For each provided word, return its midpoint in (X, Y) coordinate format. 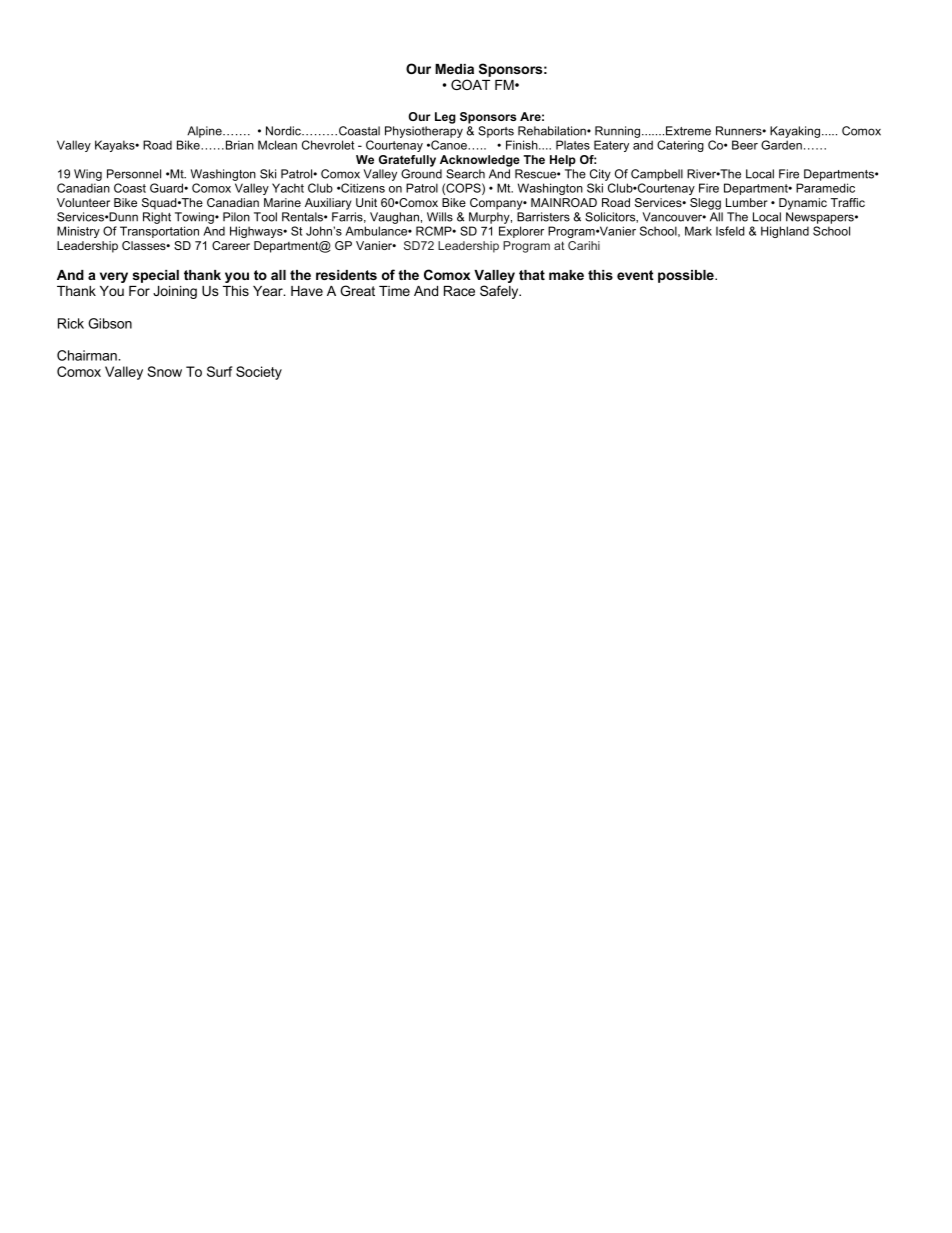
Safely (500, 292)
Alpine (205, 132)
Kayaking (796, 132)
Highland (785, 232)
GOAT (470, 84)
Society (259, 373)
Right (157, 218)
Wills (440, 217)
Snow (165, 371)
